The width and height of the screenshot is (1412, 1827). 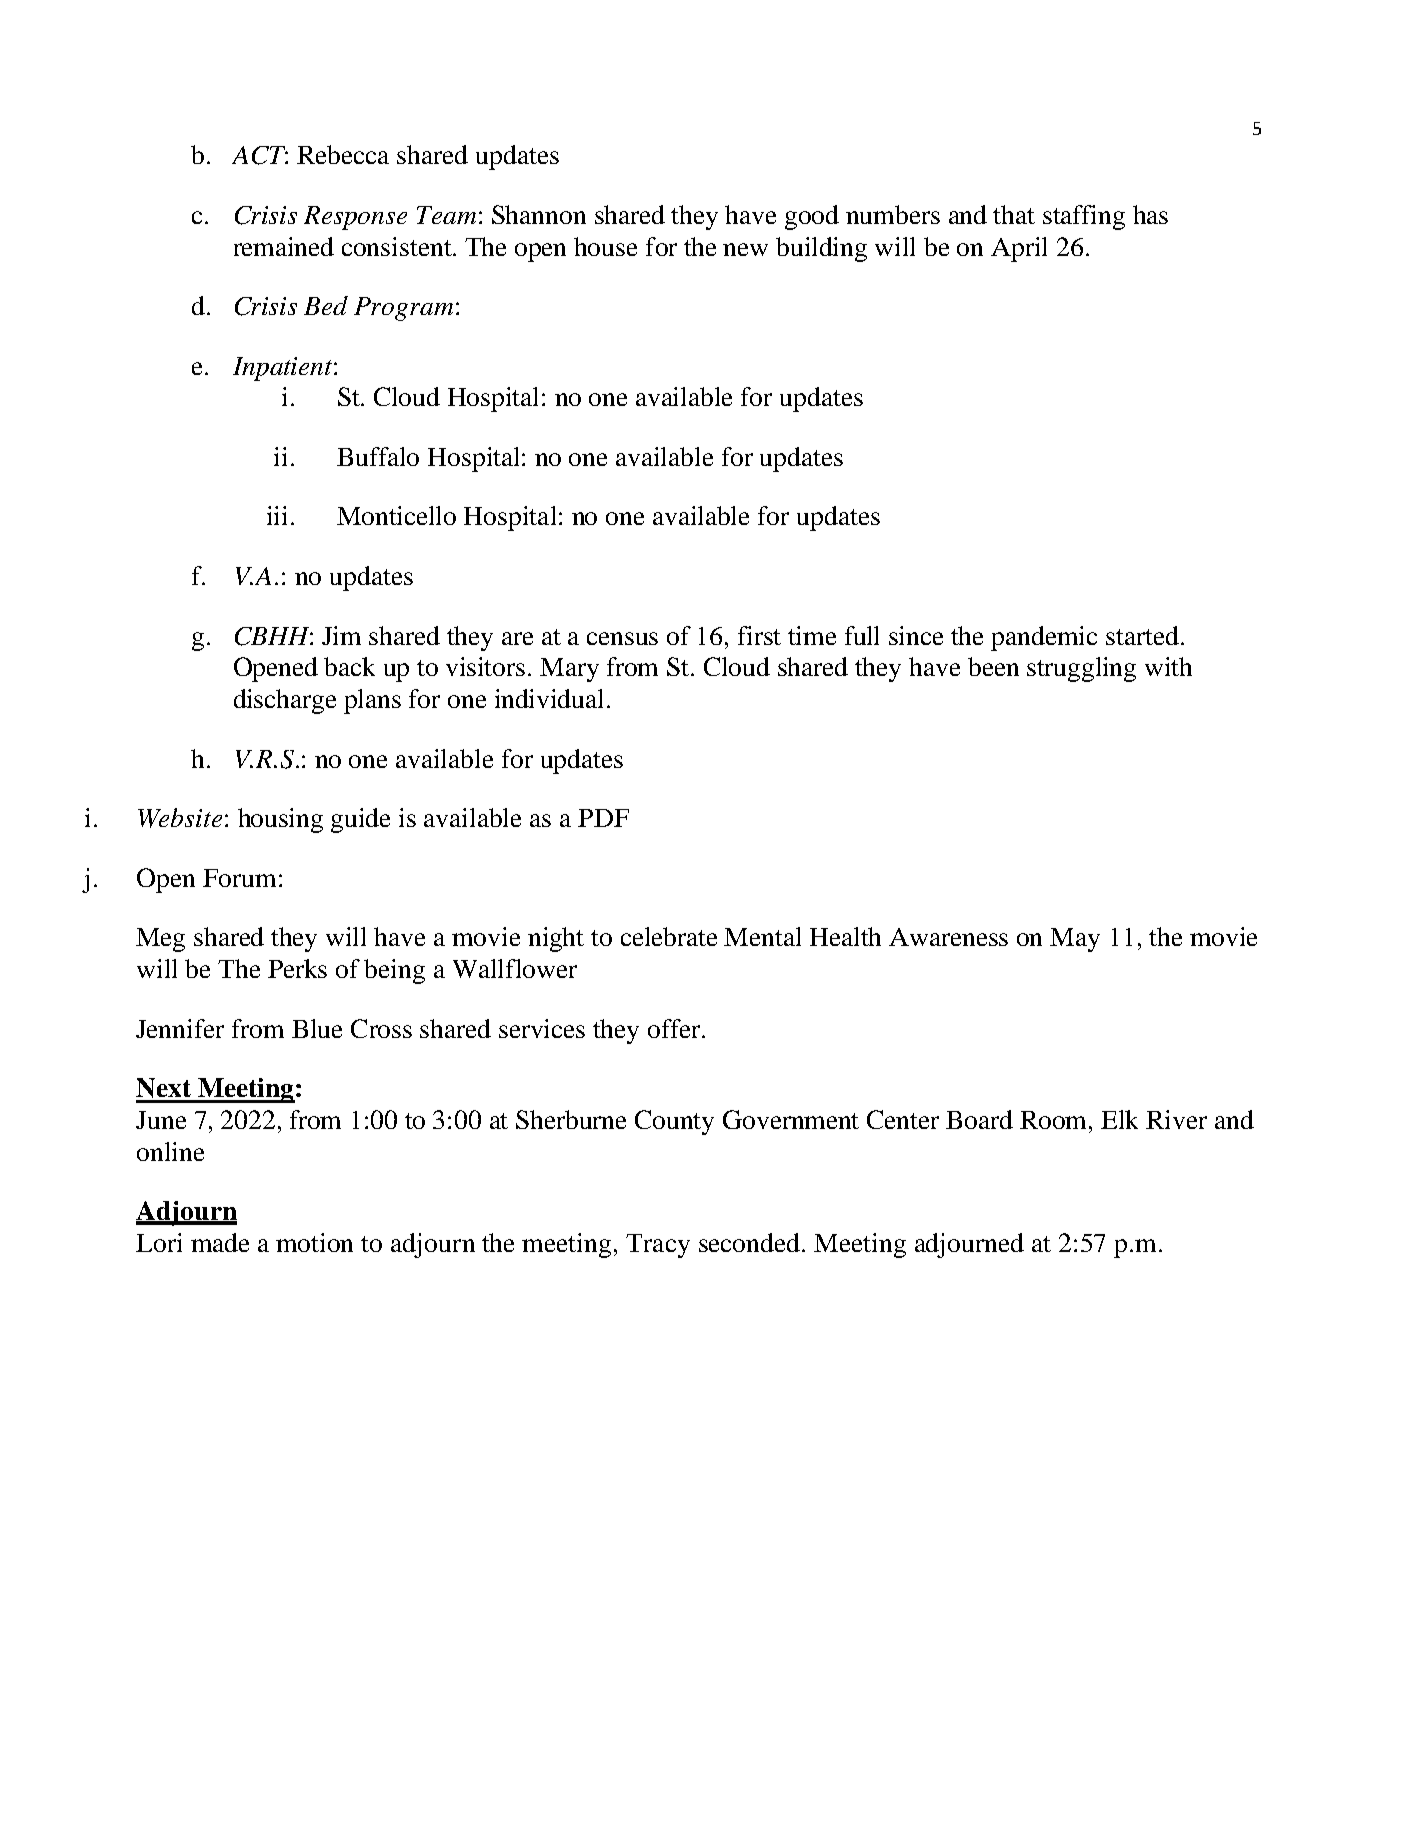 What do you see at coordinates (343, 154) in the screenshot?
I see `Rebecca` at bounding box center [343, 154].
